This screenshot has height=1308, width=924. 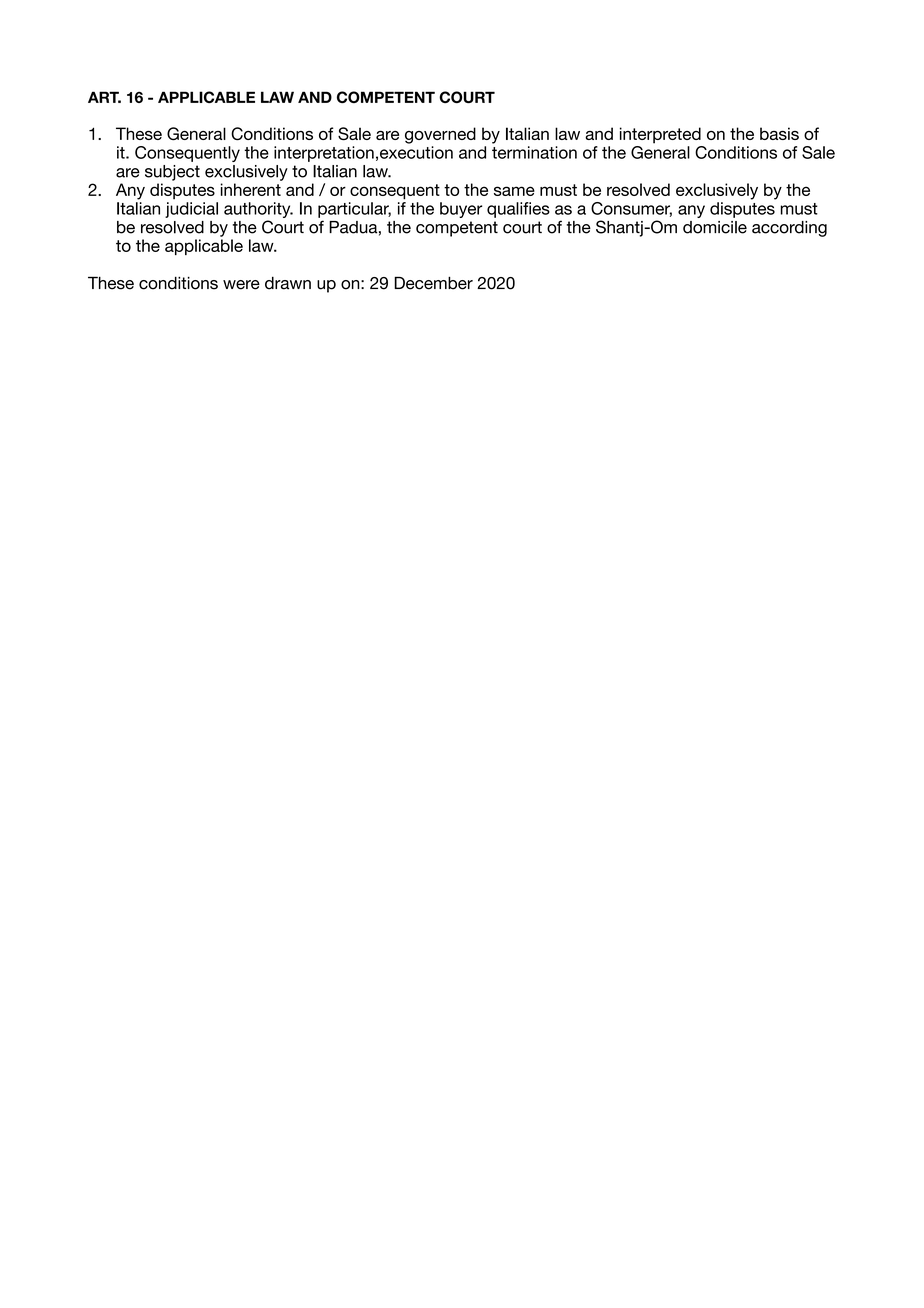 I want to click on according, so click(x=789, y=229).
